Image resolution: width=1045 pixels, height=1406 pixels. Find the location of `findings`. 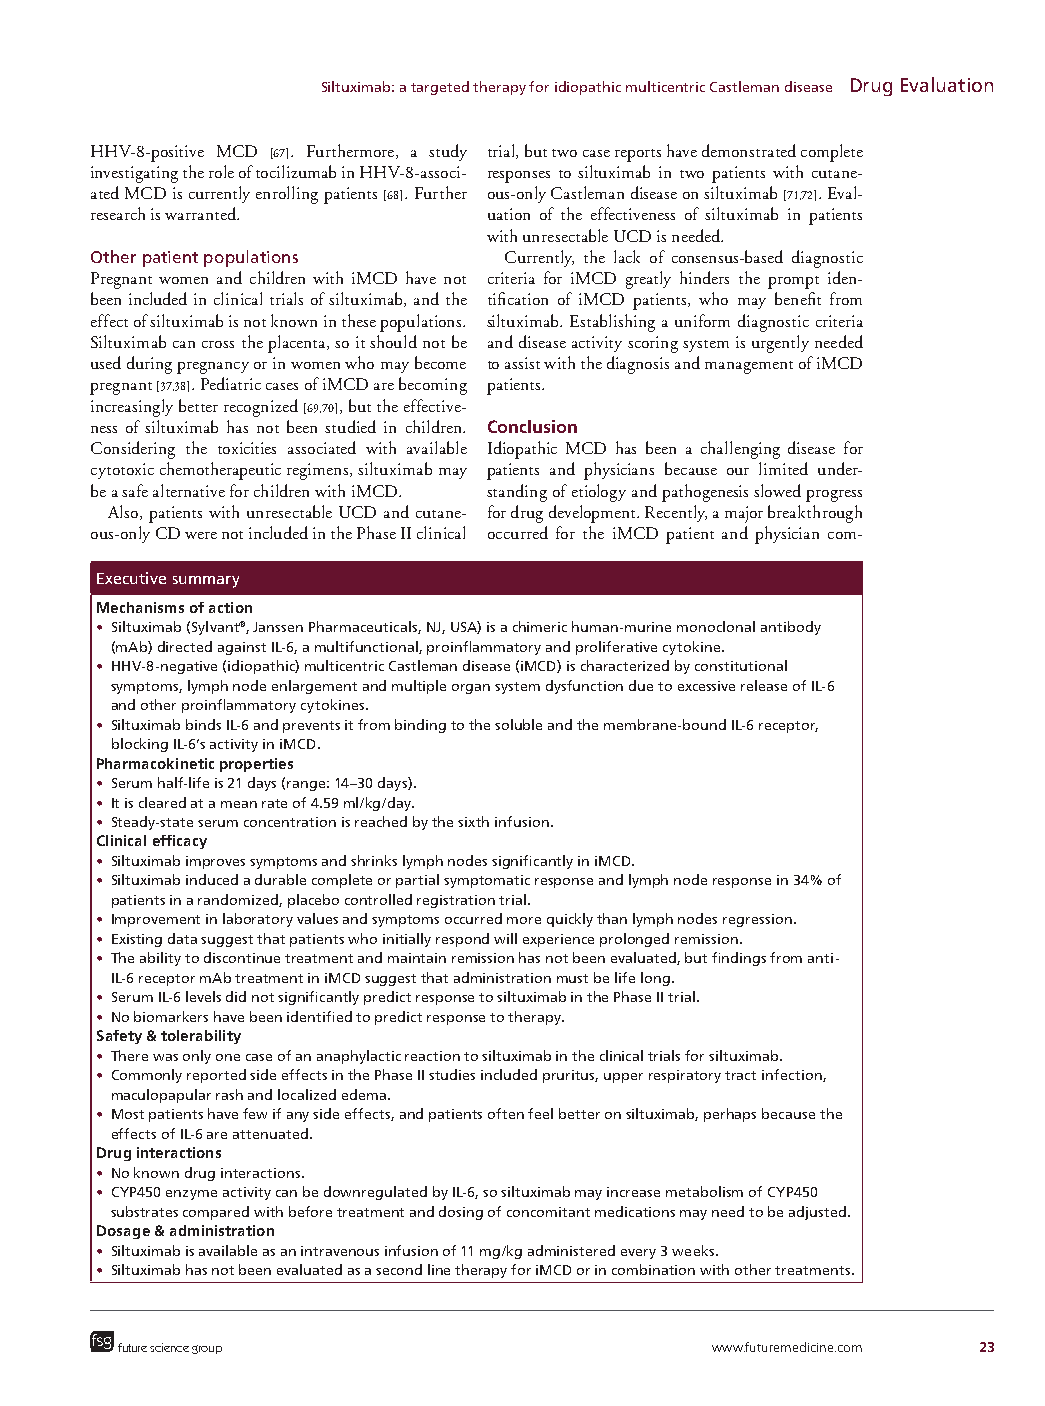

findings is located at coordinates (739, 959).
